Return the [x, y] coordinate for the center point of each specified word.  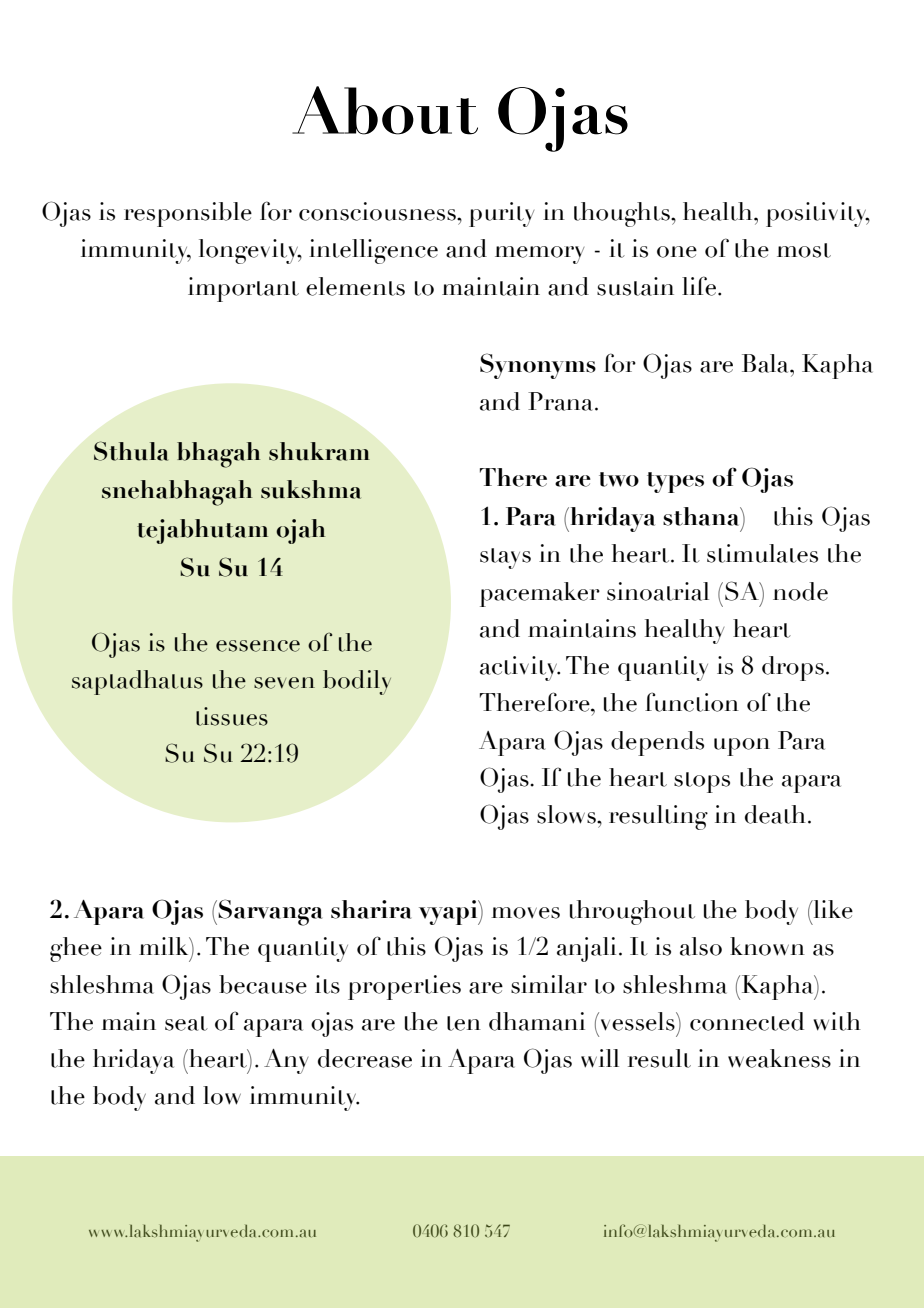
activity [520, 668]
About [385, 110]
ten [464, 1023]
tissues [232, 716]
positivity [818, 214]
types [675, 482]
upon [742, 747]
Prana [560, 401]
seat [186, 1023]
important [243, 289]
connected [747, 1021]
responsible [188, 214]
